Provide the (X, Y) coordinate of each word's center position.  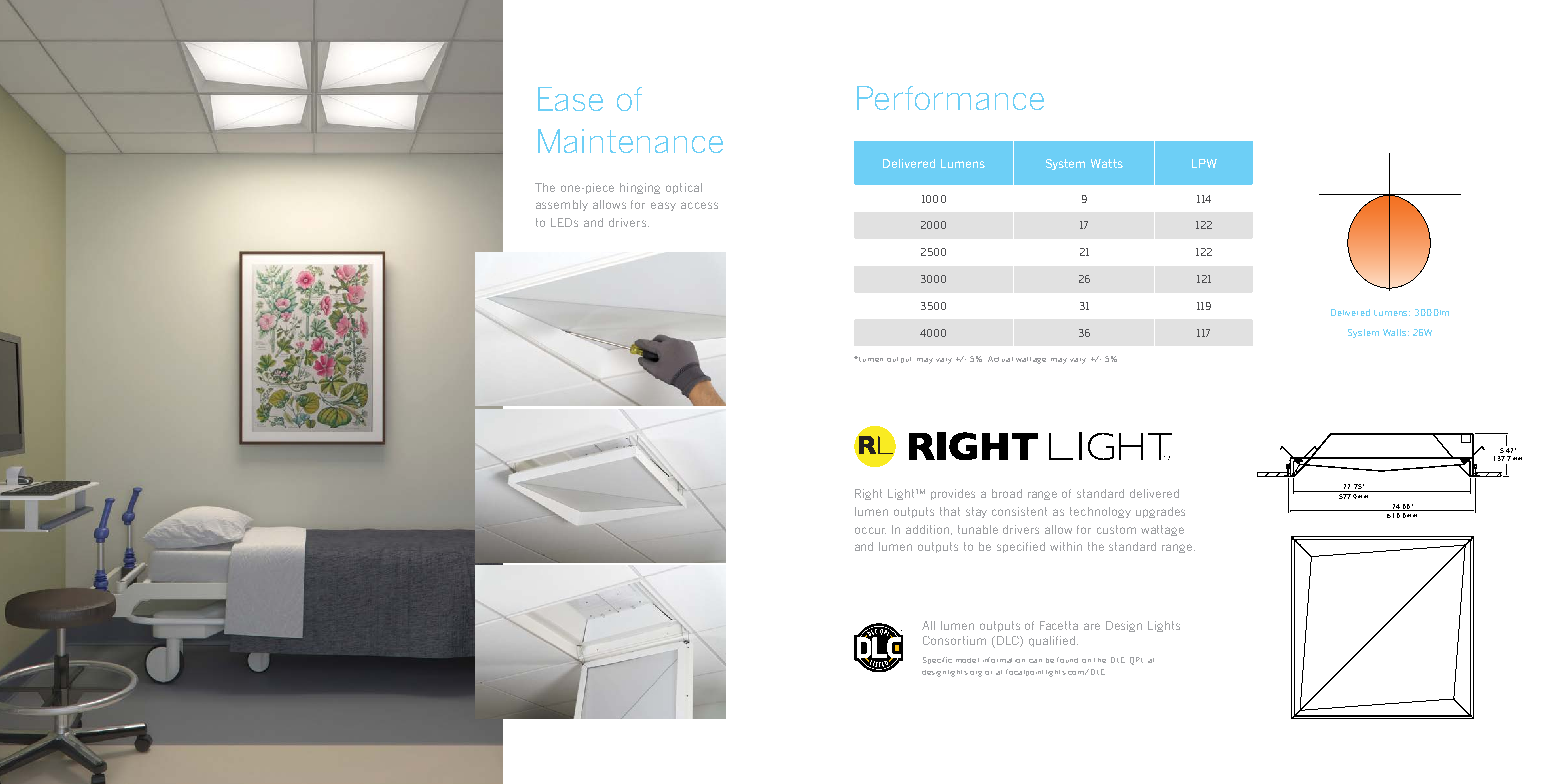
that (950, 511)
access (699, 205)
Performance (950, 98)
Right (868, 494)
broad (1007, 493)
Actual (1000, 359)
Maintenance (630, 141)
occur (870, 530)
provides (953, 494)
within (1066, 546)
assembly (562, 205)
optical (684, 188)
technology (1100, 512)
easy (663, 206)
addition (929, 530)
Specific (937, 660)
